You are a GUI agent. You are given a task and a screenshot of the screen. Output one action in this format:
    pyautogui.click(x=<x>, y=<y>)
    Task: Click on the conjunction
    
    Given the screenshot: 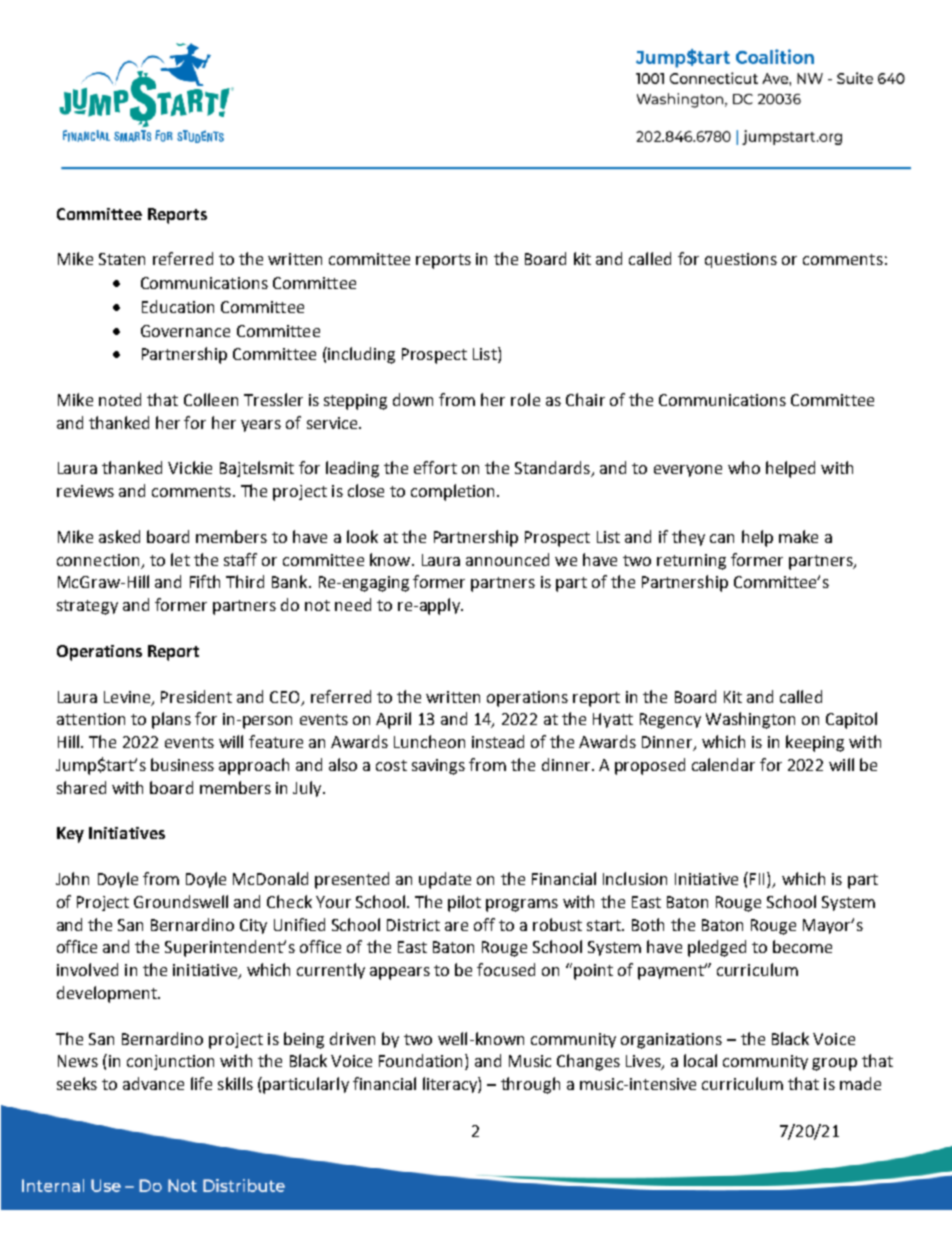 What is the action you would take?
    pyautogui.click(x=170, y=1062)
